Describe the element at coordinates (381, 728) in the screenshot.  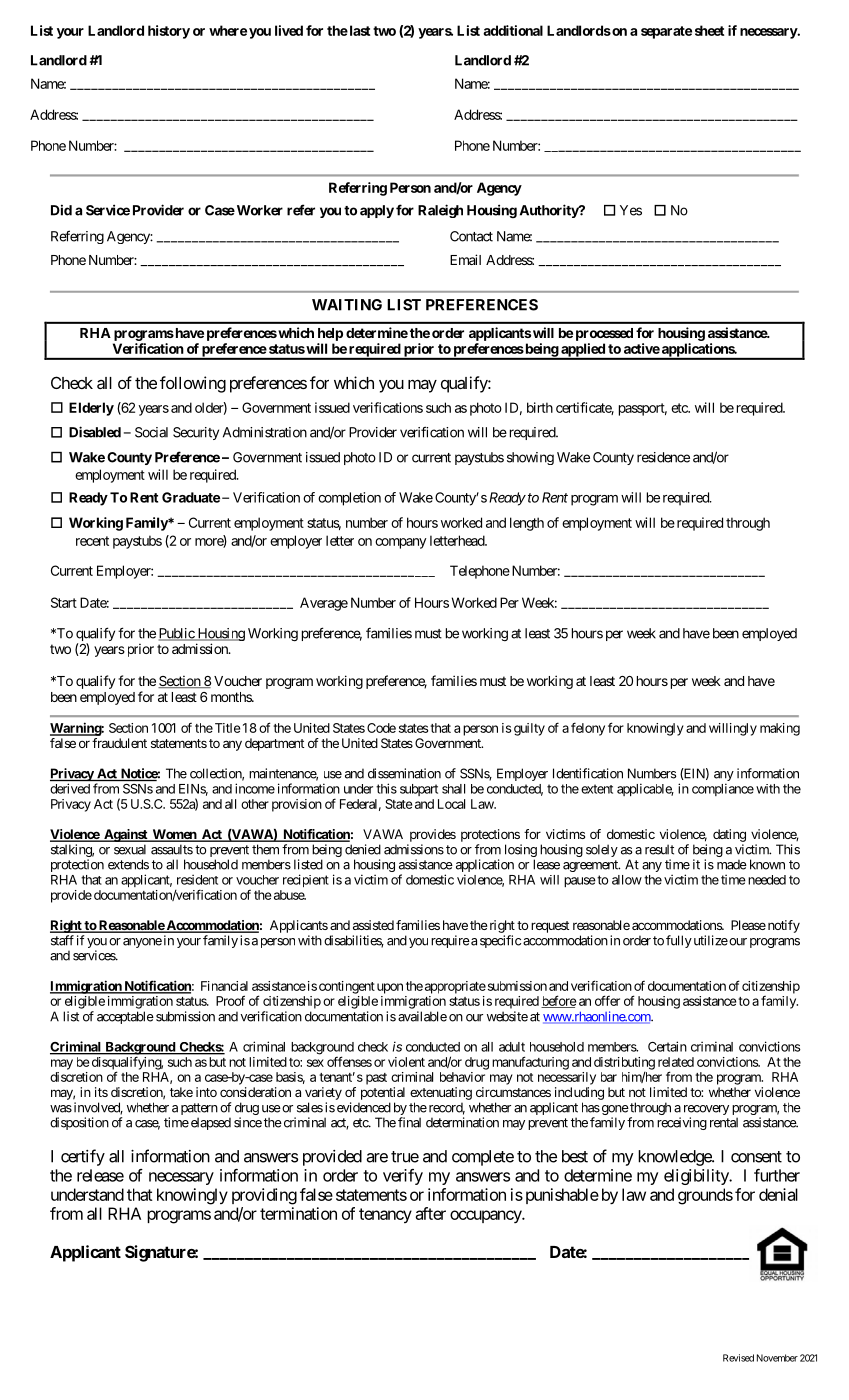
I see `Code` at that location.
